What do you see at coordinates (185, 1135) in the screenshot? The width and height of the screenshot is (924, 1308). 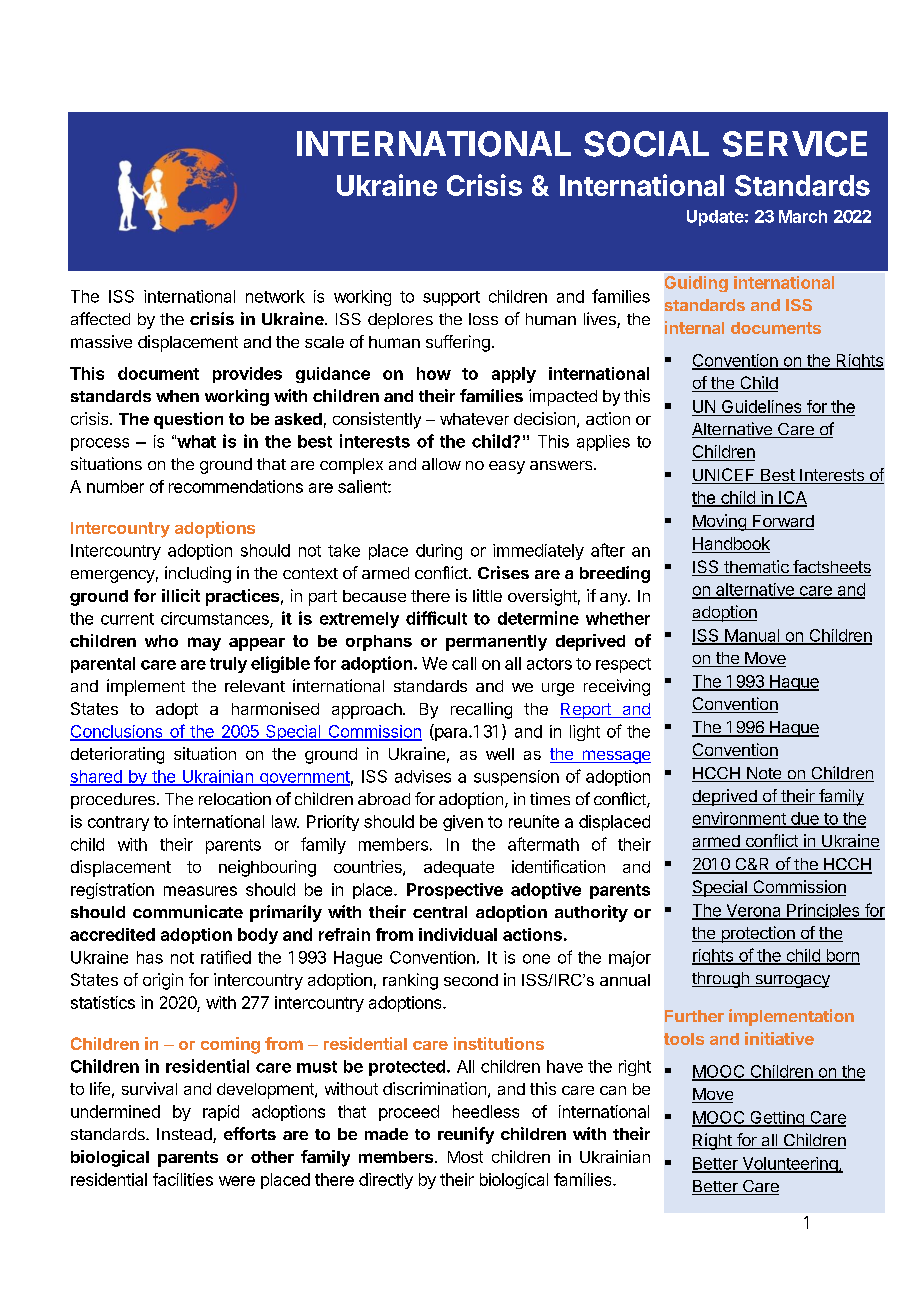 I see `Instead` at bounding box center [185, 1135].
